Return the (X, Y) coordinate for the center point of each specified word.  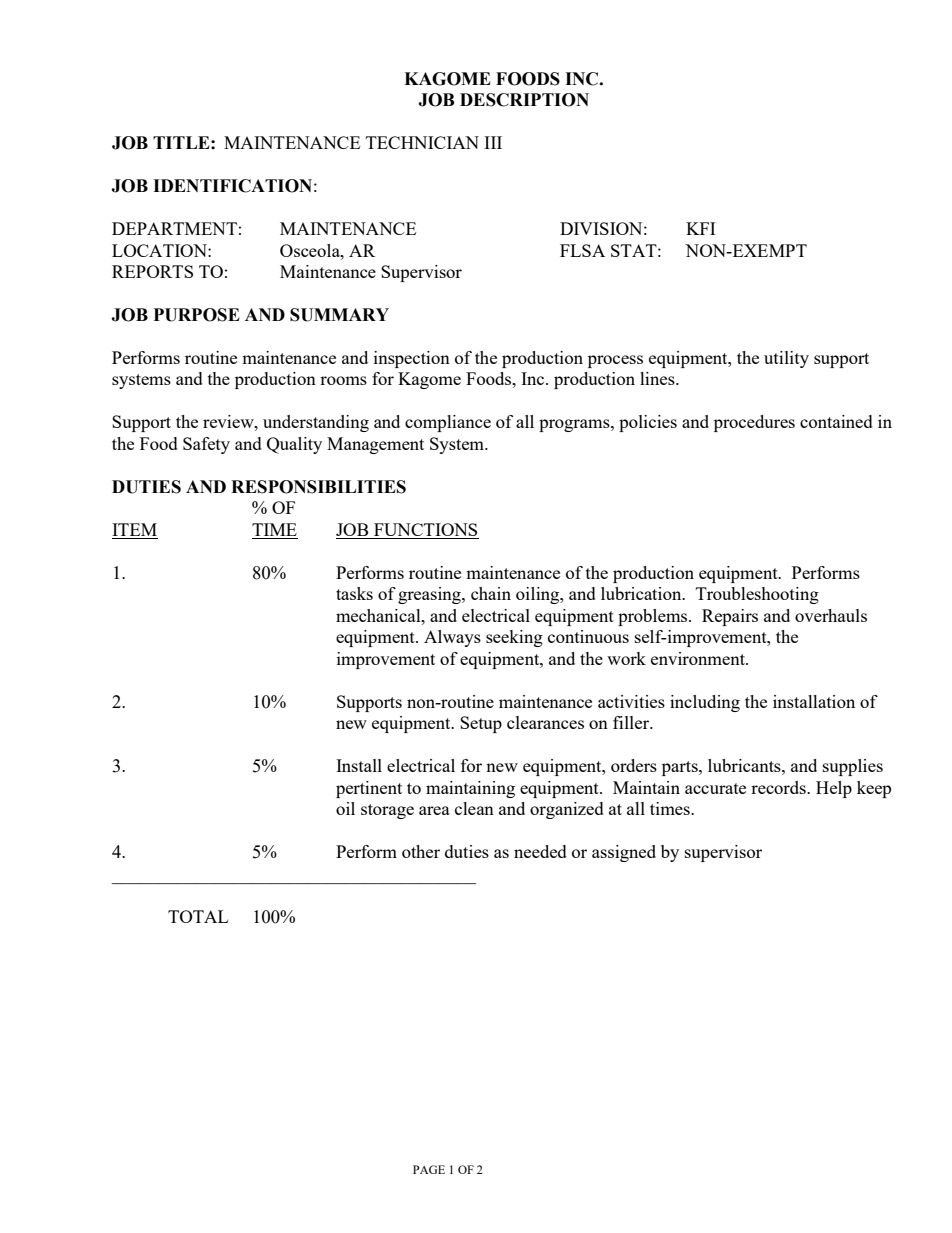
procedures (754, 423)
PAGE (429, 1169)
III (493, 142)
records (779, 787)
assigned (624, 853)
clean (474, 808)
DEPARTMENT (174, 228)
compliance (448, 423)
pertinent (369, 789)
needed (540, 851)
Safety (206, 445)
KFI (700, 228)
